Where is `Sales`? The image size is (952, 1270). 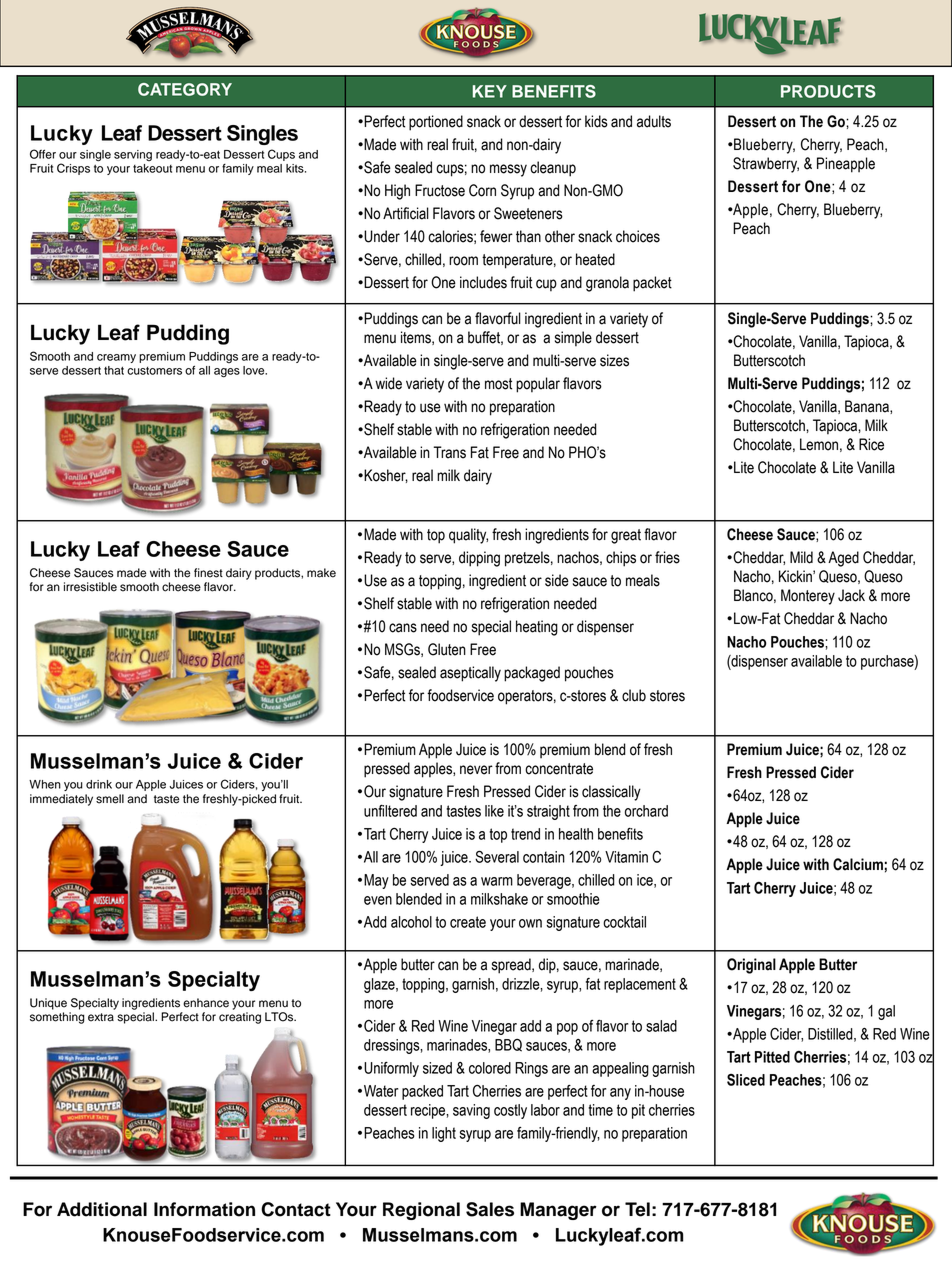 Sales is located at coordinates (490, 1209).
